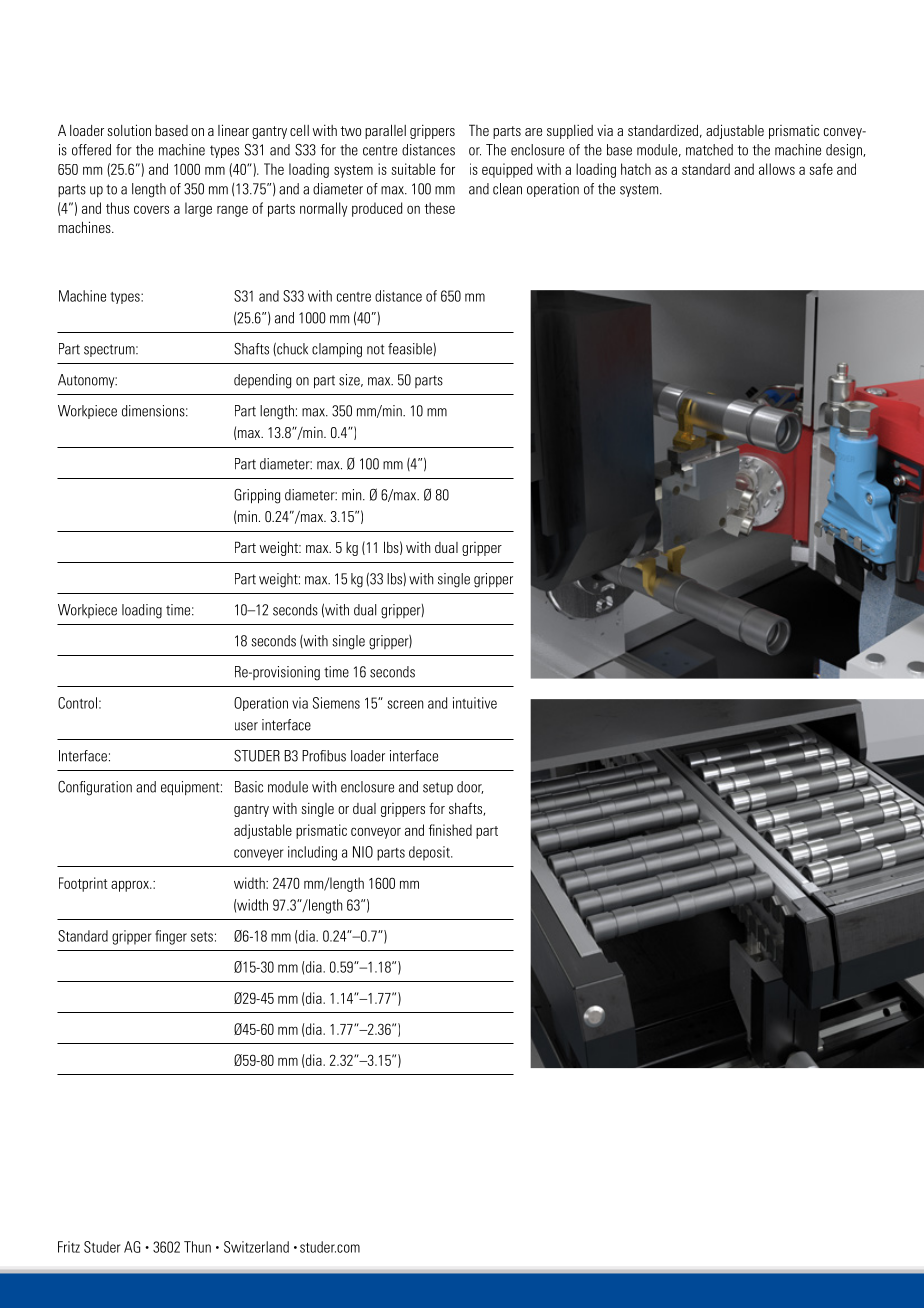  Describe the element at coordinates (129, 130) in the screenshot. I see `solution` at that location.
